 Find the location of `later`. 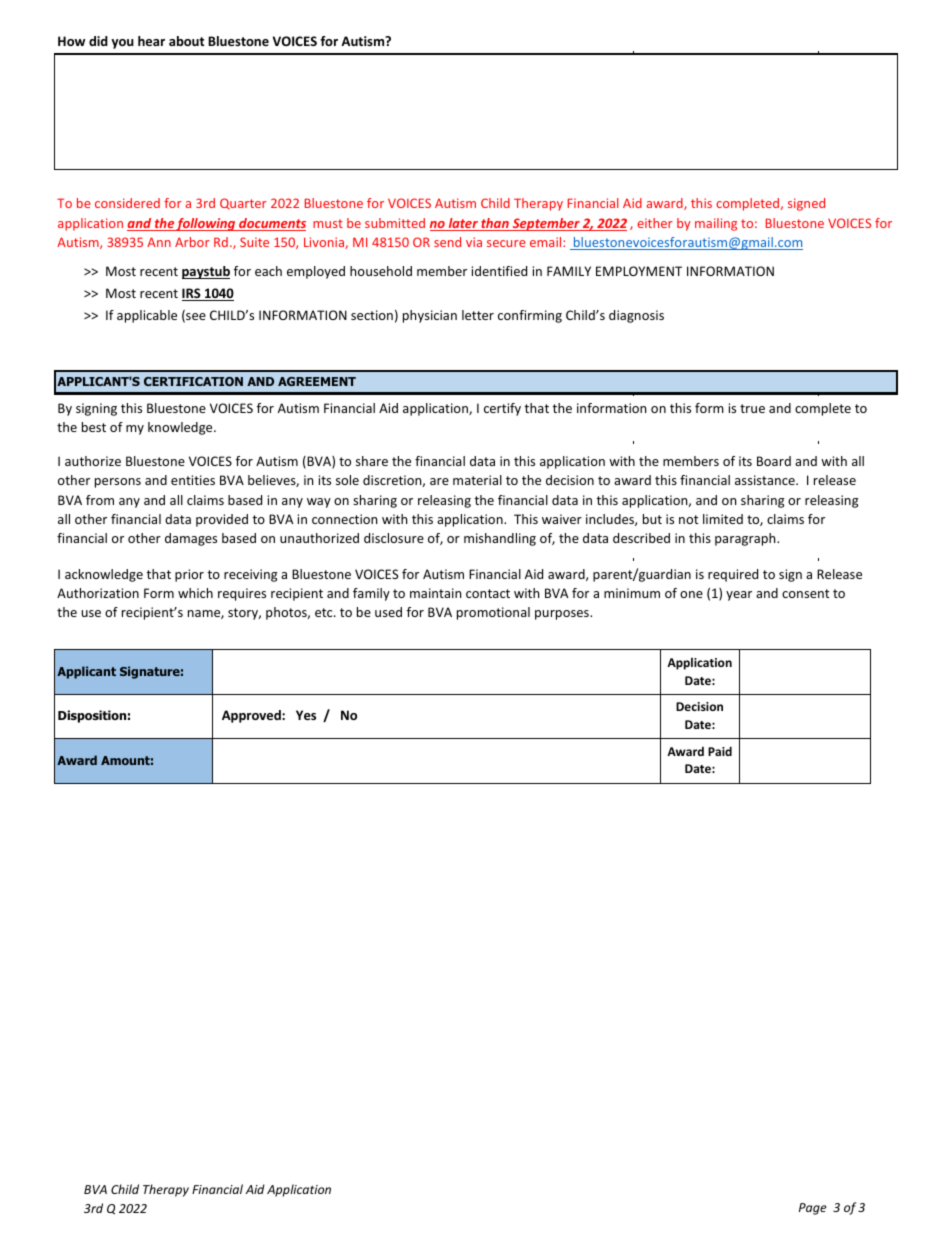

later is located at coordinates (463, 224).
